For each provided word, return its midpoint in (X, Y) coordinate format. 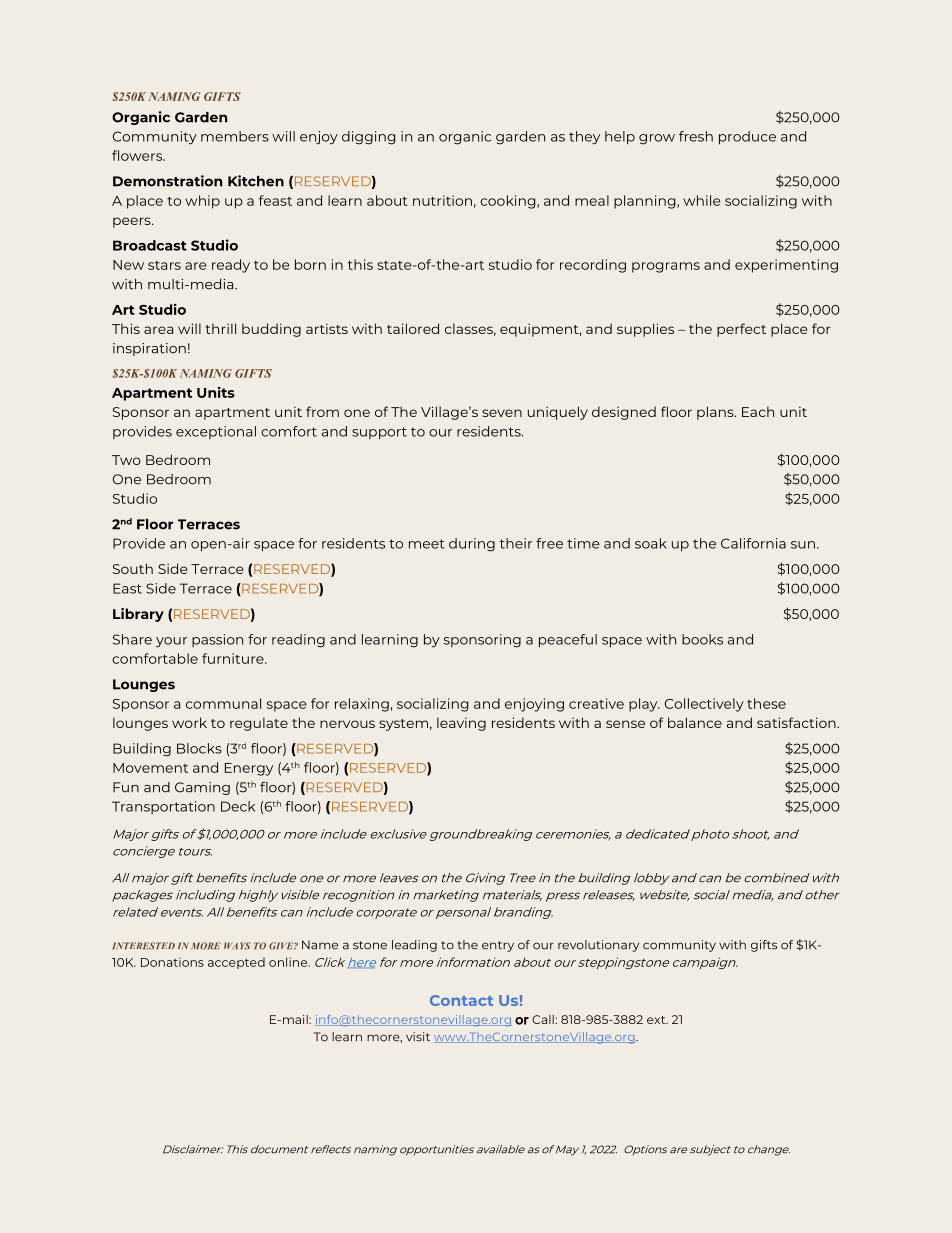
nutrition (442, 200)
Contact (461, 1000)
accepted (236, 963)
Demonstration (167, 181)
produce (747, 137)
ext (657, 1020)
